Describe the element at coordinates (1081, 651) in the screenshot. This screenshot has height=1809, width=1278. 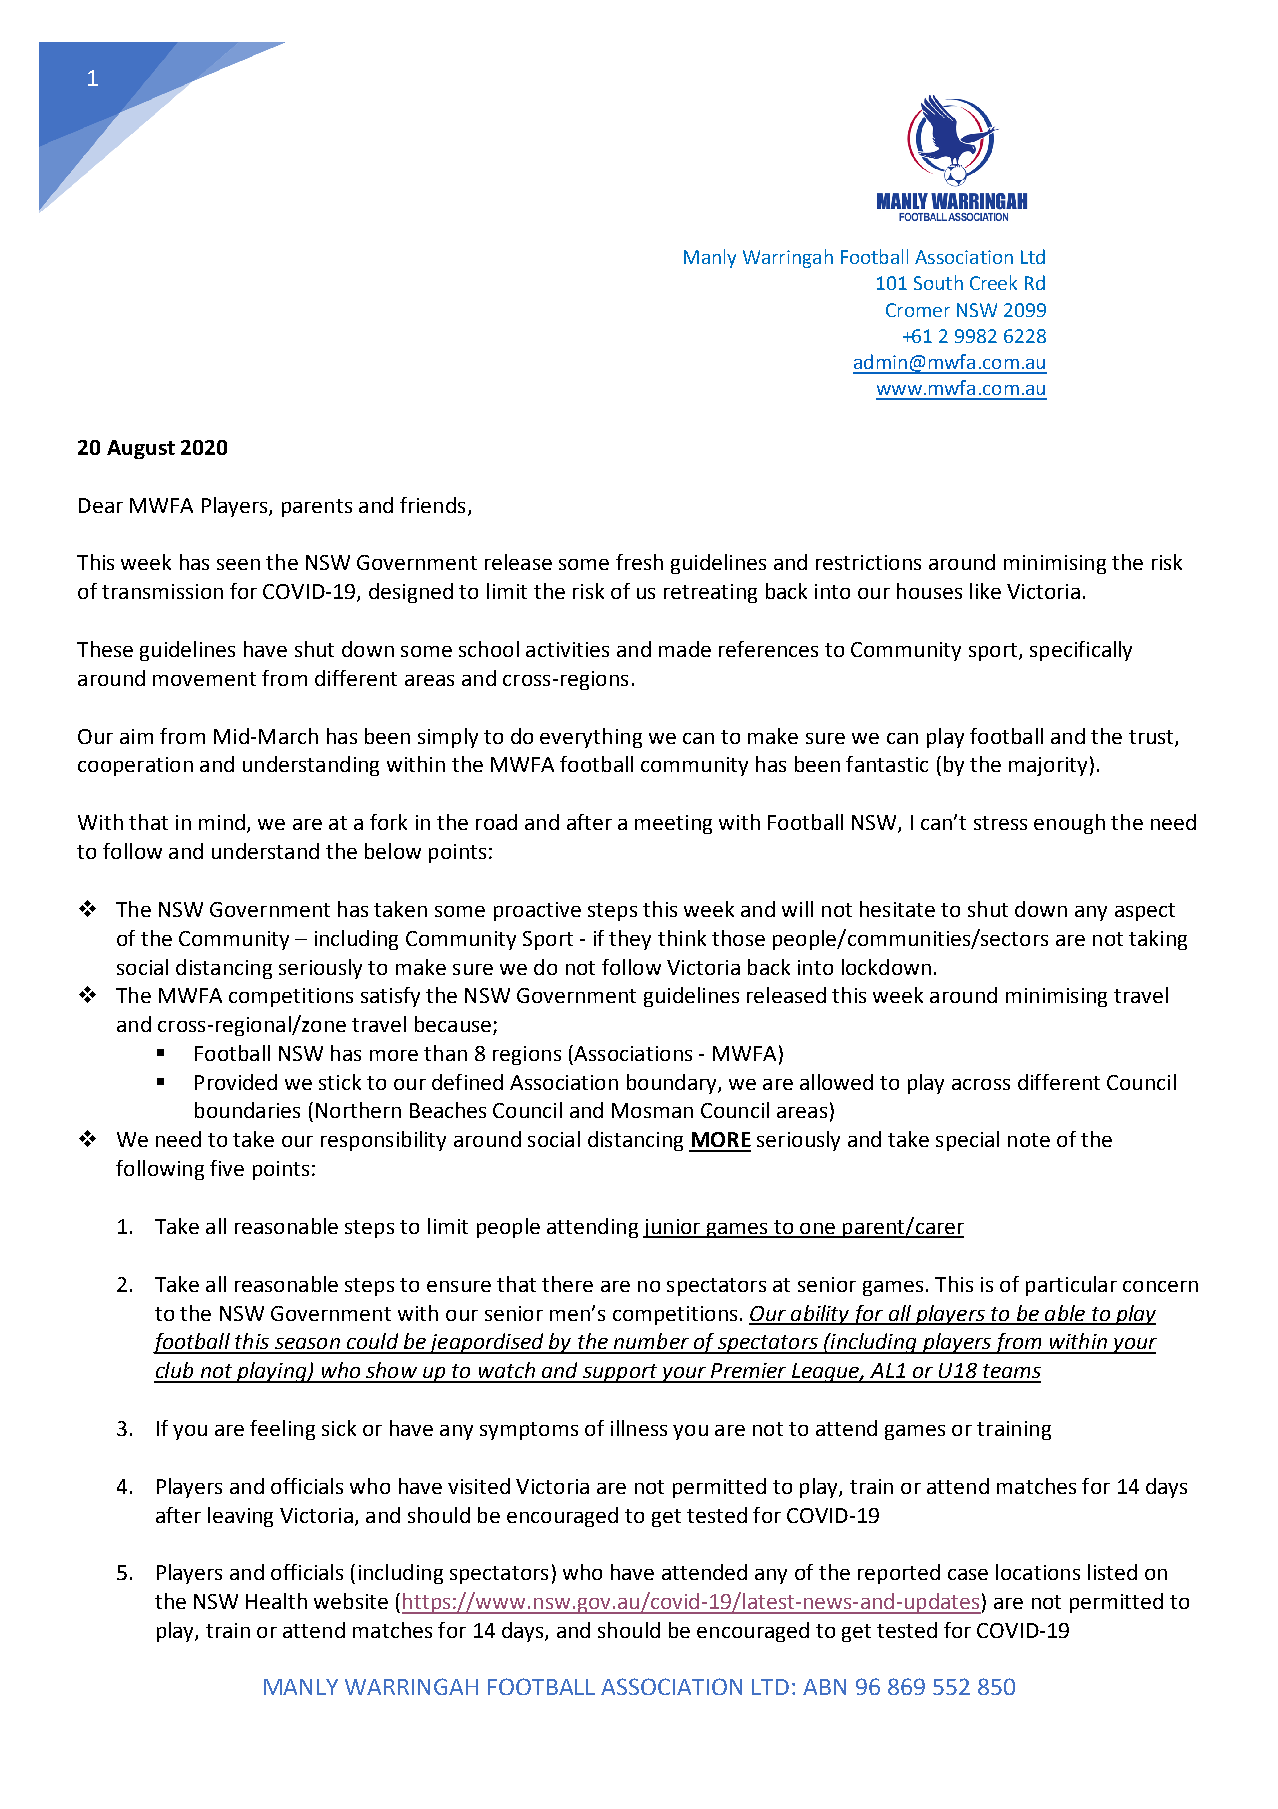
I see `specifically` at that location.
